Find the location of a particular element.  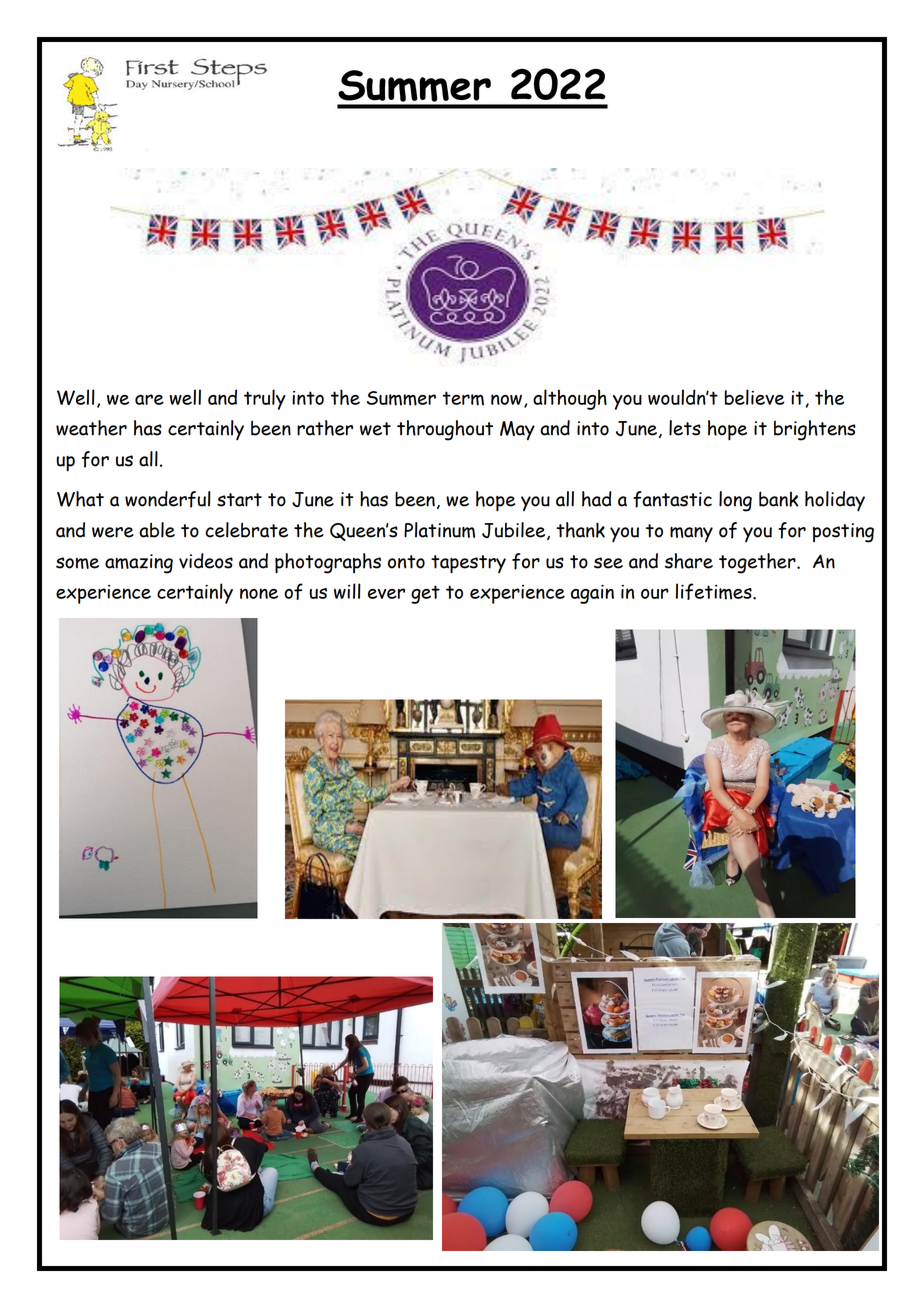

believe is located at coordinates (754, 397).
